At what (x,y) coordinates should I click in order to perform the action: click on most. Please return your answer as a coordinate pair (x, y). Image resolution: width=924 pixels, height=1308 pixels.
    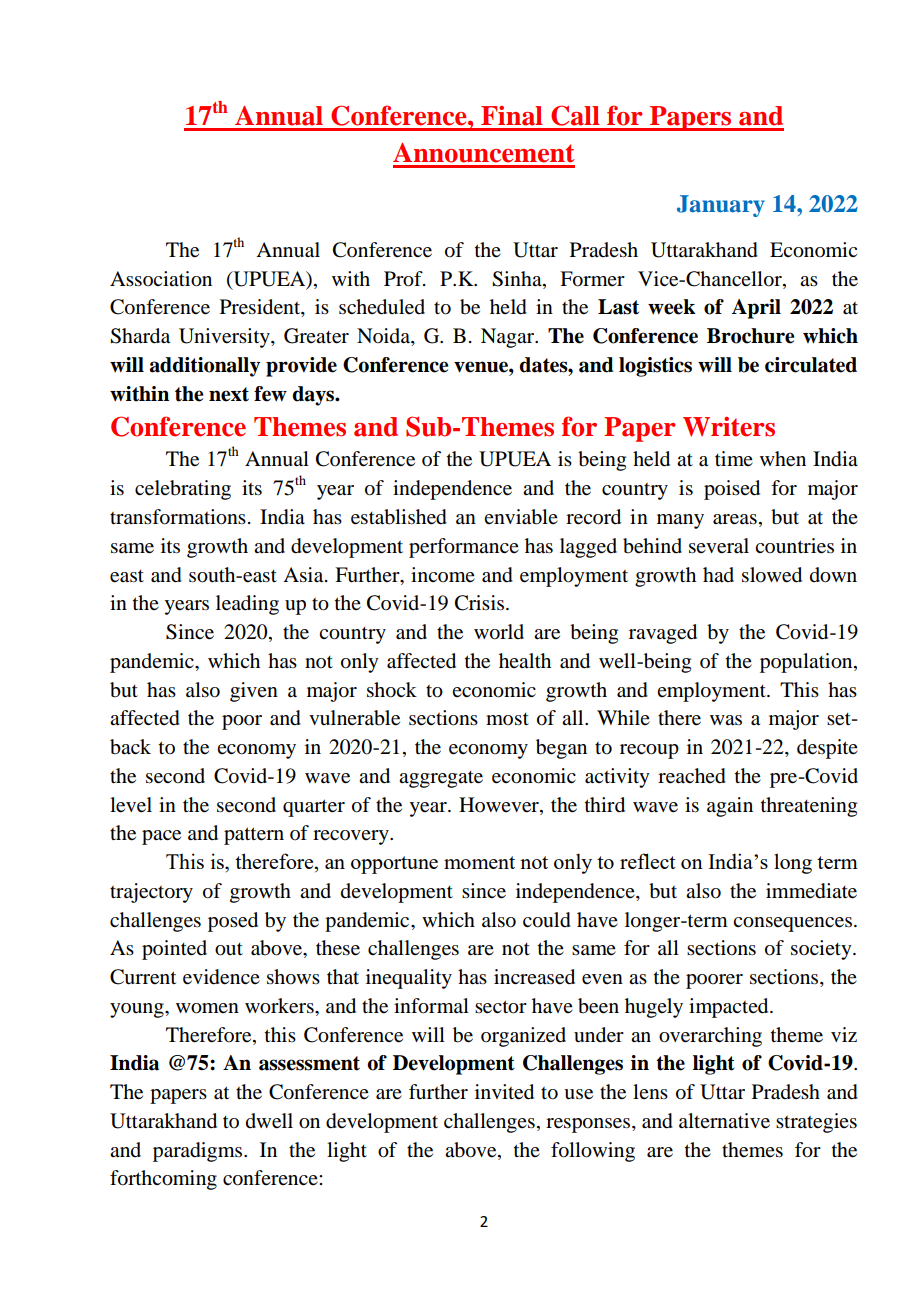
    Looking at the image, I should click on (507, 719).
